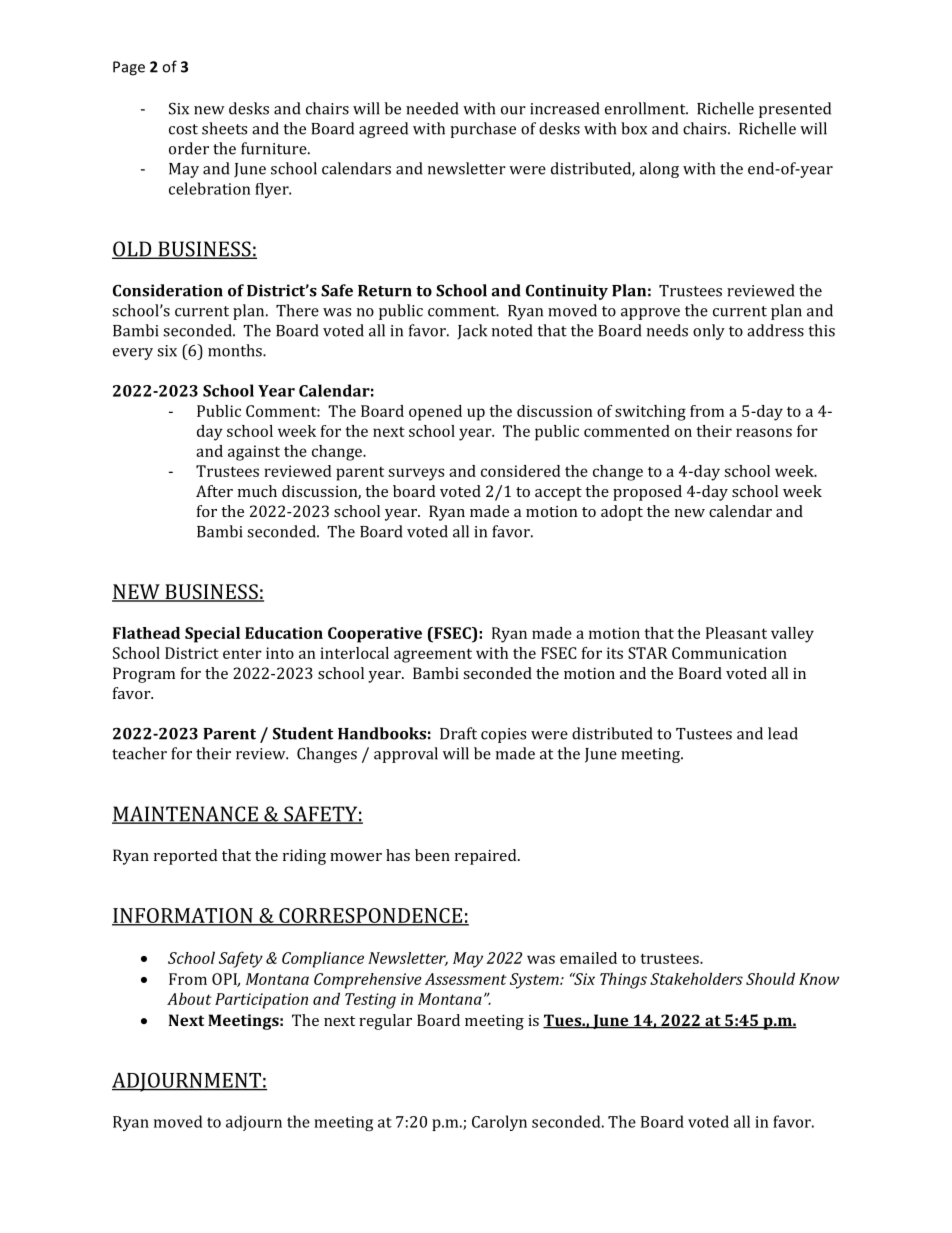 The image size is (952, 1233). Describe the element at coordinates (458, 733) in the screenshot. I see `Draft` at that location.
